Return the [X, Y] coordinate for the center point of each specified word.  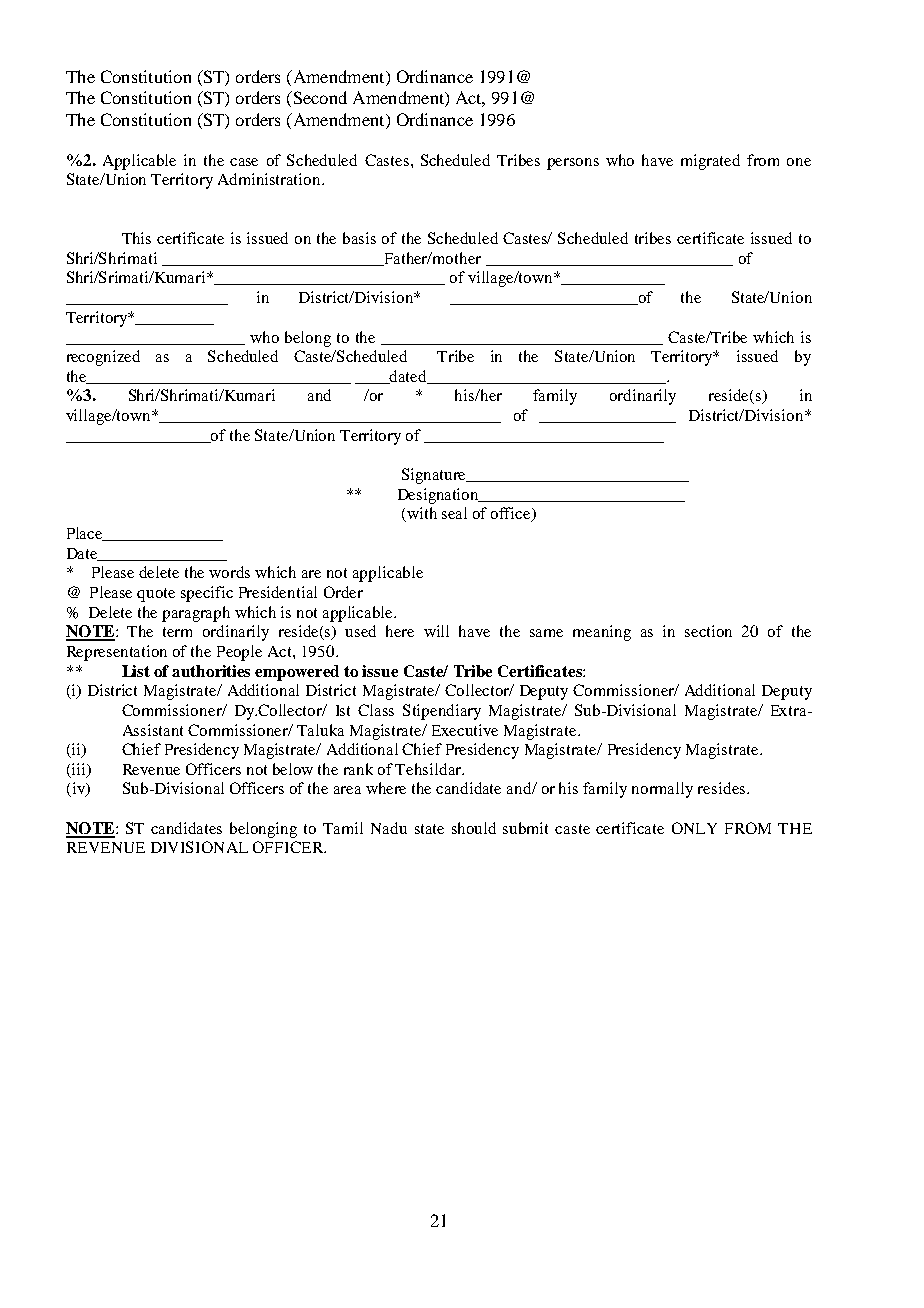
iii [80, 770]
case [244, 162]
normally [662, 790]
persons [573, 164]
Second [319, 97]
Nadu [389, 828]
